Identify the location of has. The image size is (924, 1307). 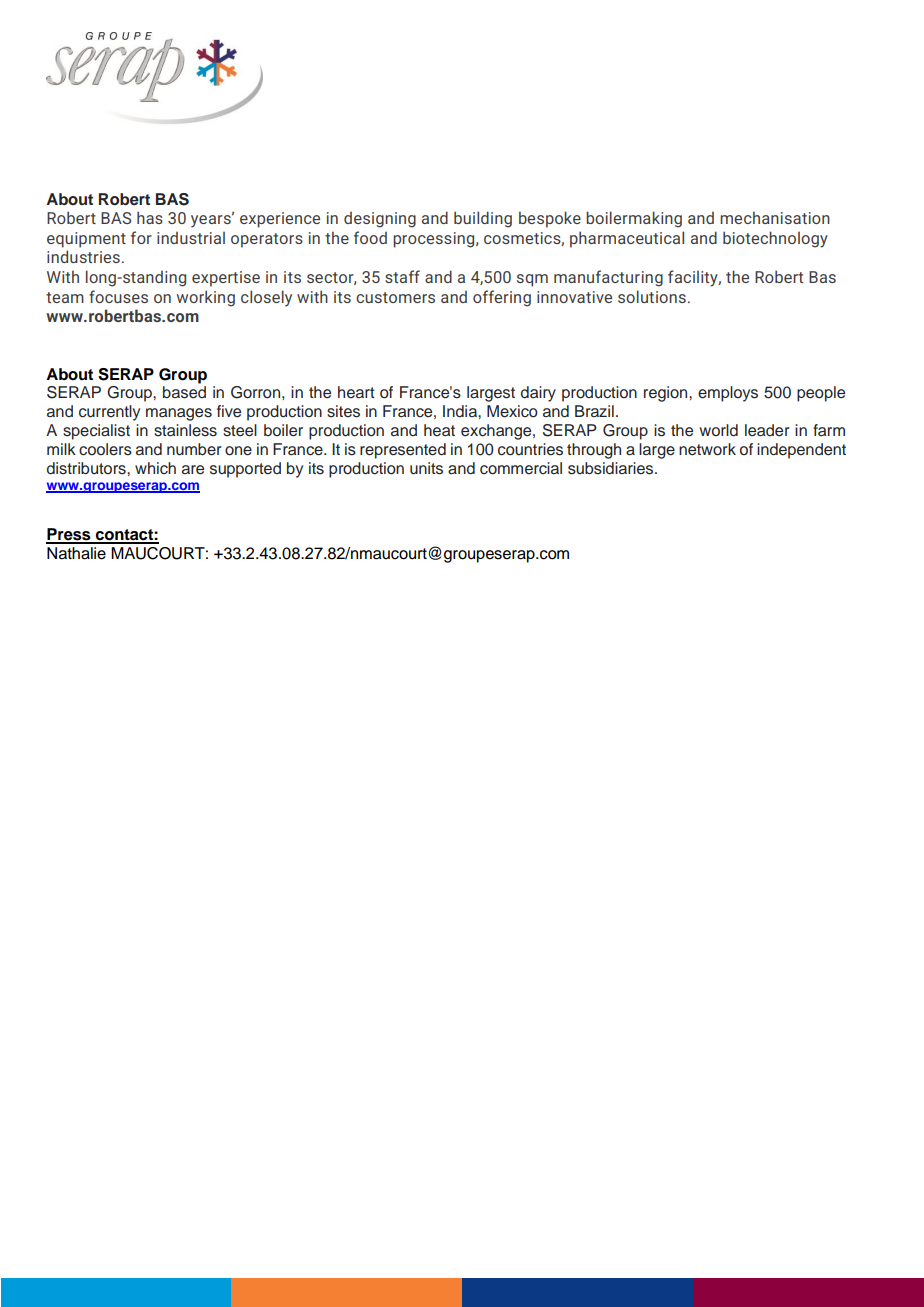
(150, 217).
